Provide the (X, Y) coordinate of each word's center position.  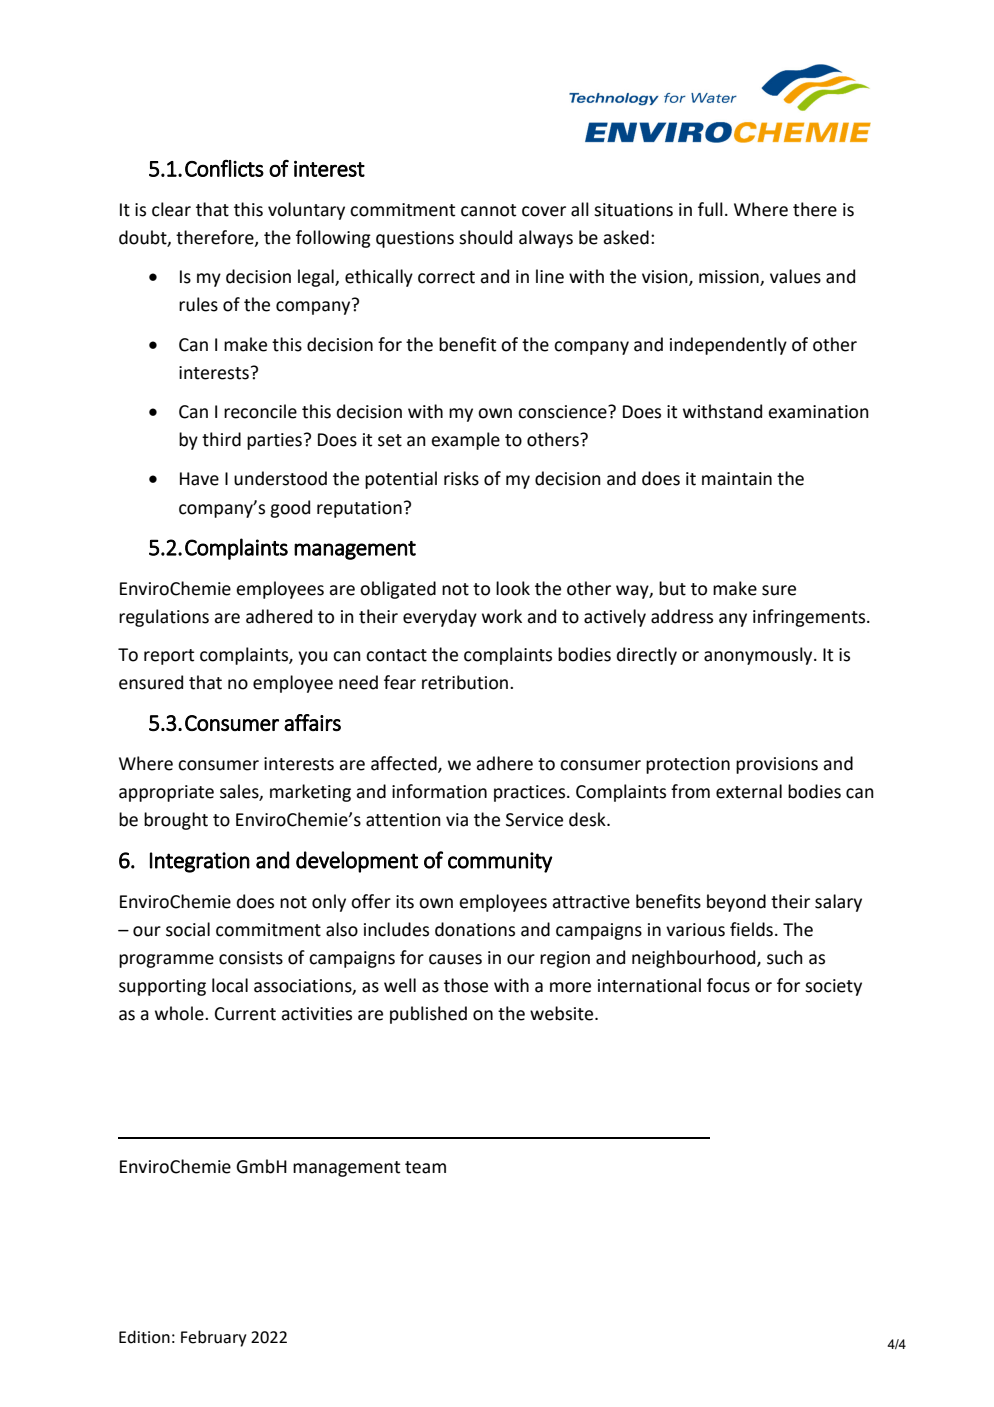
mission (730, 278)
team (425, 1167)
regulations (164, 618)
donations (475, 929)
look (513, 588)
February (214, 1338)
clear (171, 209)
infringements (810, 618)
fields (751, 929)
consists (251, 958)
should (485, 237)
